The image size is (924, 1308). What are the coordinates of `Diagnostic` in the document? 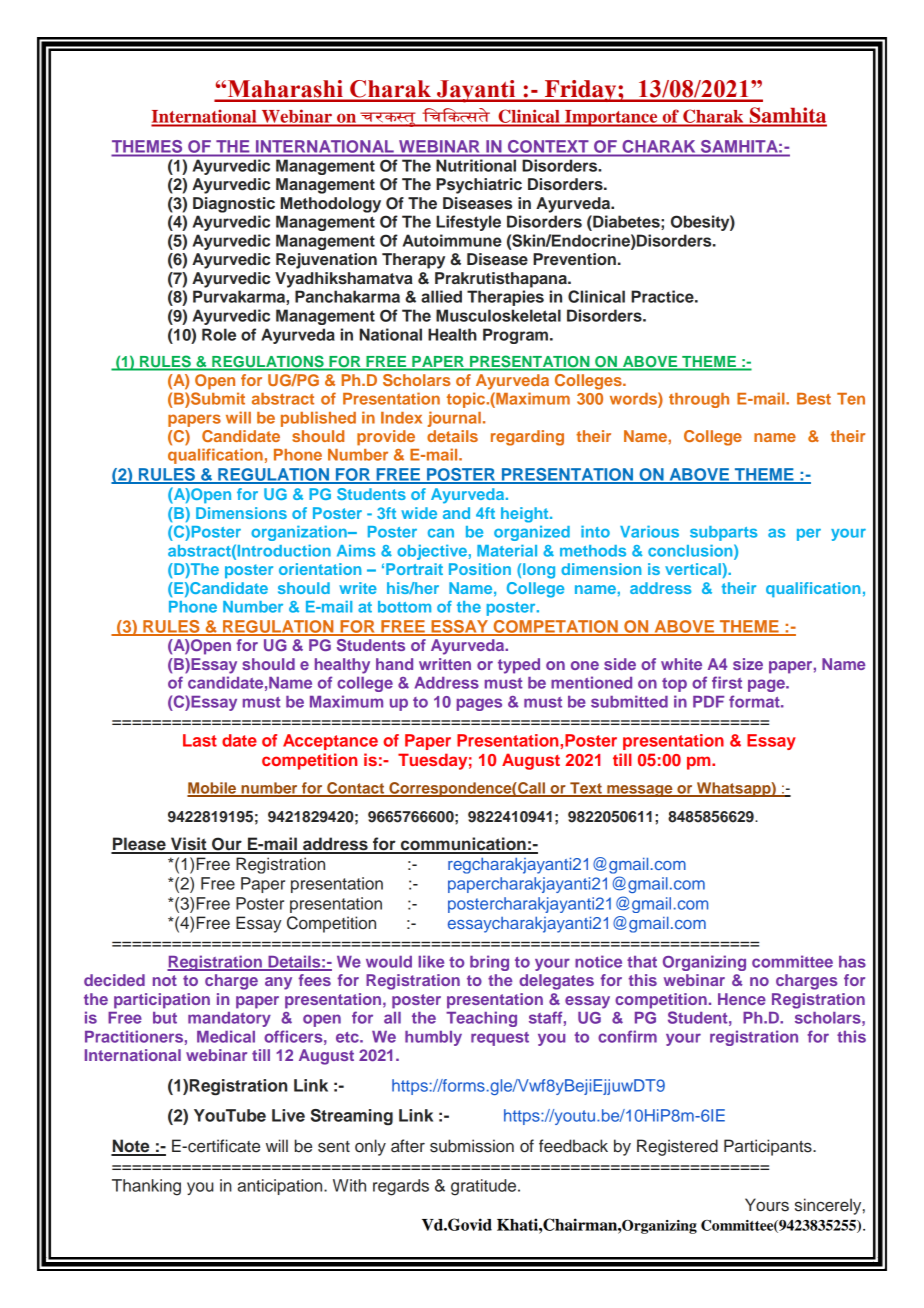 It's located at (234, 205).
